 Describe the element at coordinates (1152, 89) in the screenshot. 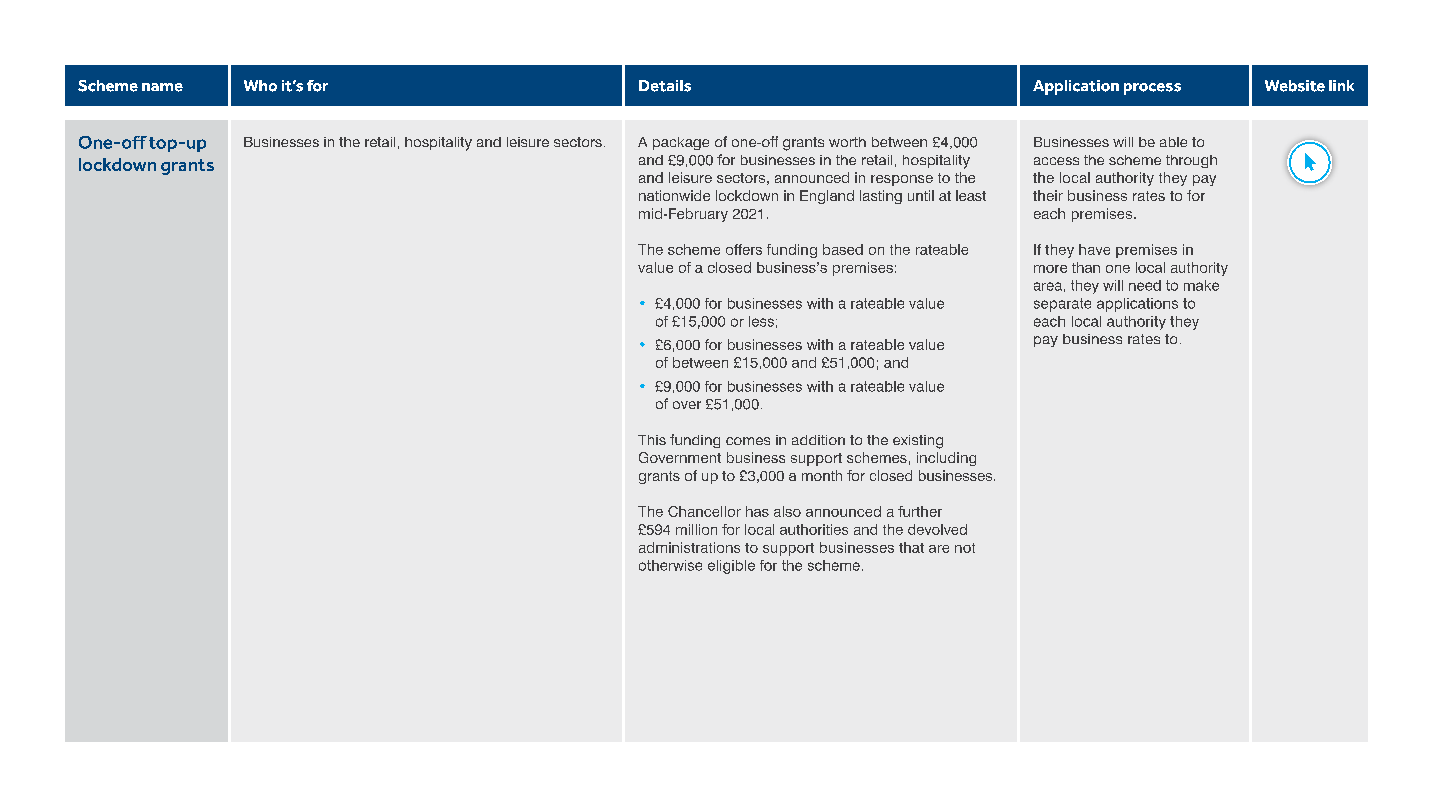

I see `process` at that location.
